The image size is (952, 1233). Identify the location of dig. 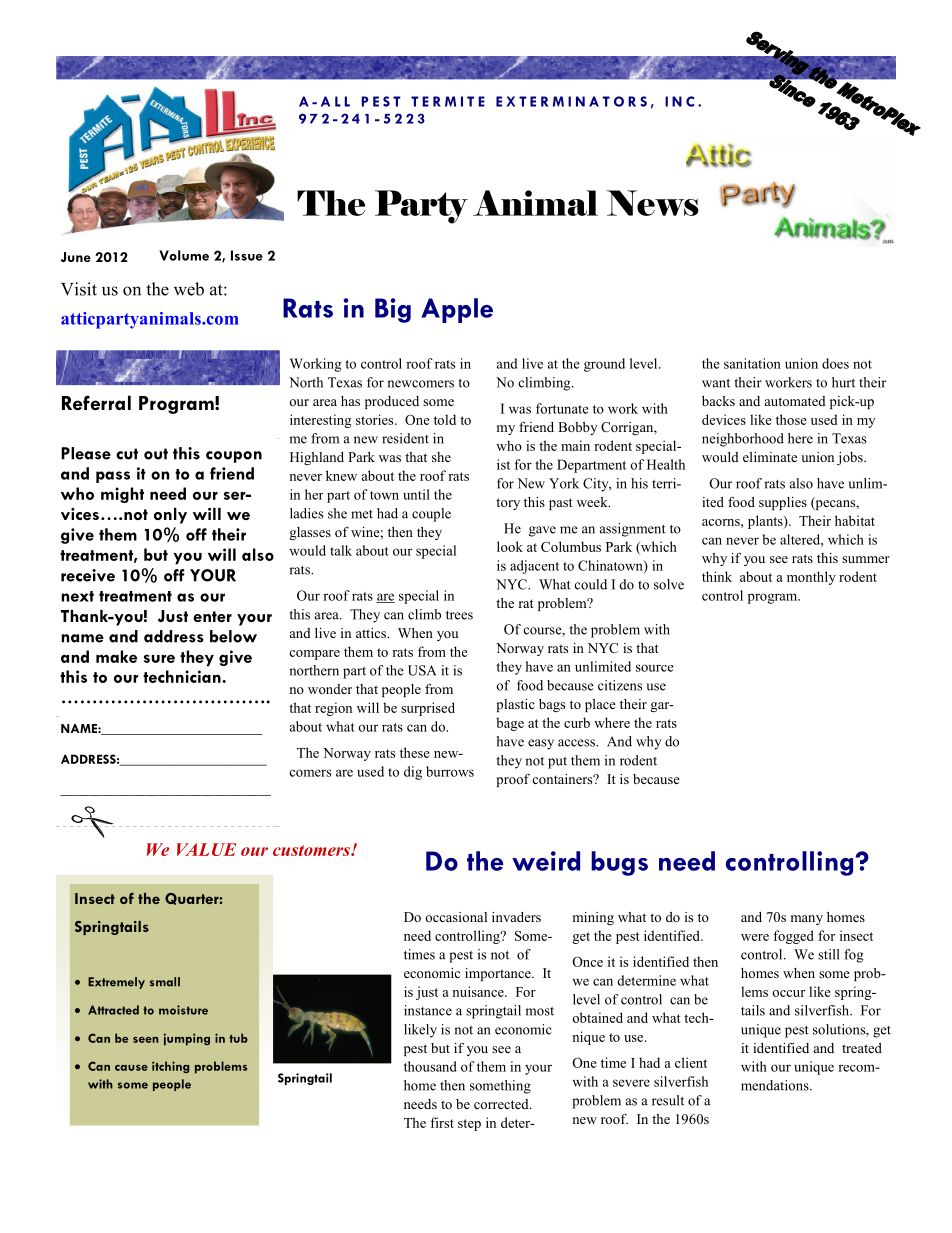
(413, 773).
